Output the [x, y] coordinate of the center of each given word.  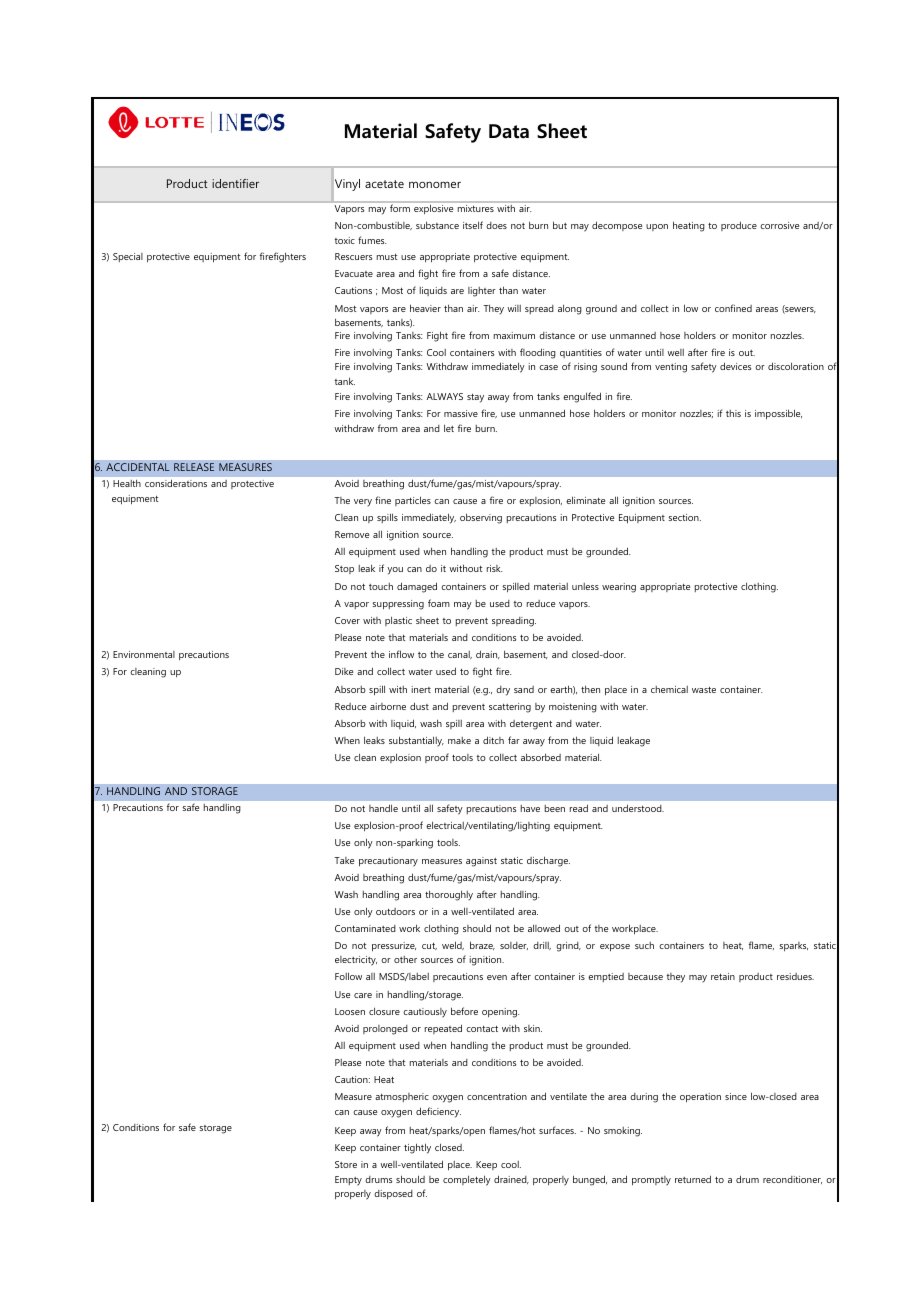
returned [693, 1179]
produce [739, 226]
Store [346, 1164]
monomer [435, 184]
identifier [235, 183]
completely [467, 1180]
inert [421, 689]
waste [704, 689]
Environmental [144, 654]
